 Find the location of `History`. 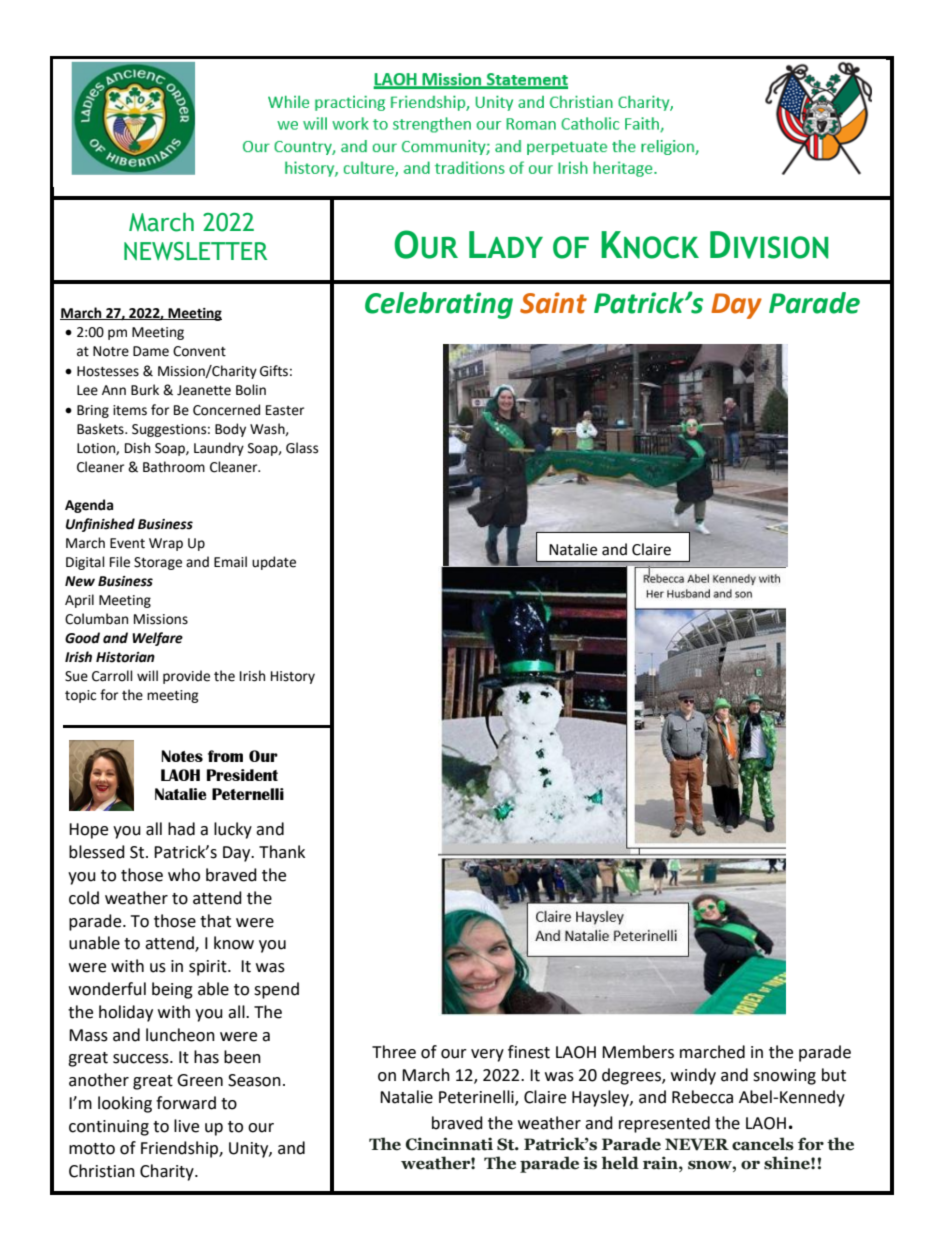

History is located at coordinates (293, 677).
